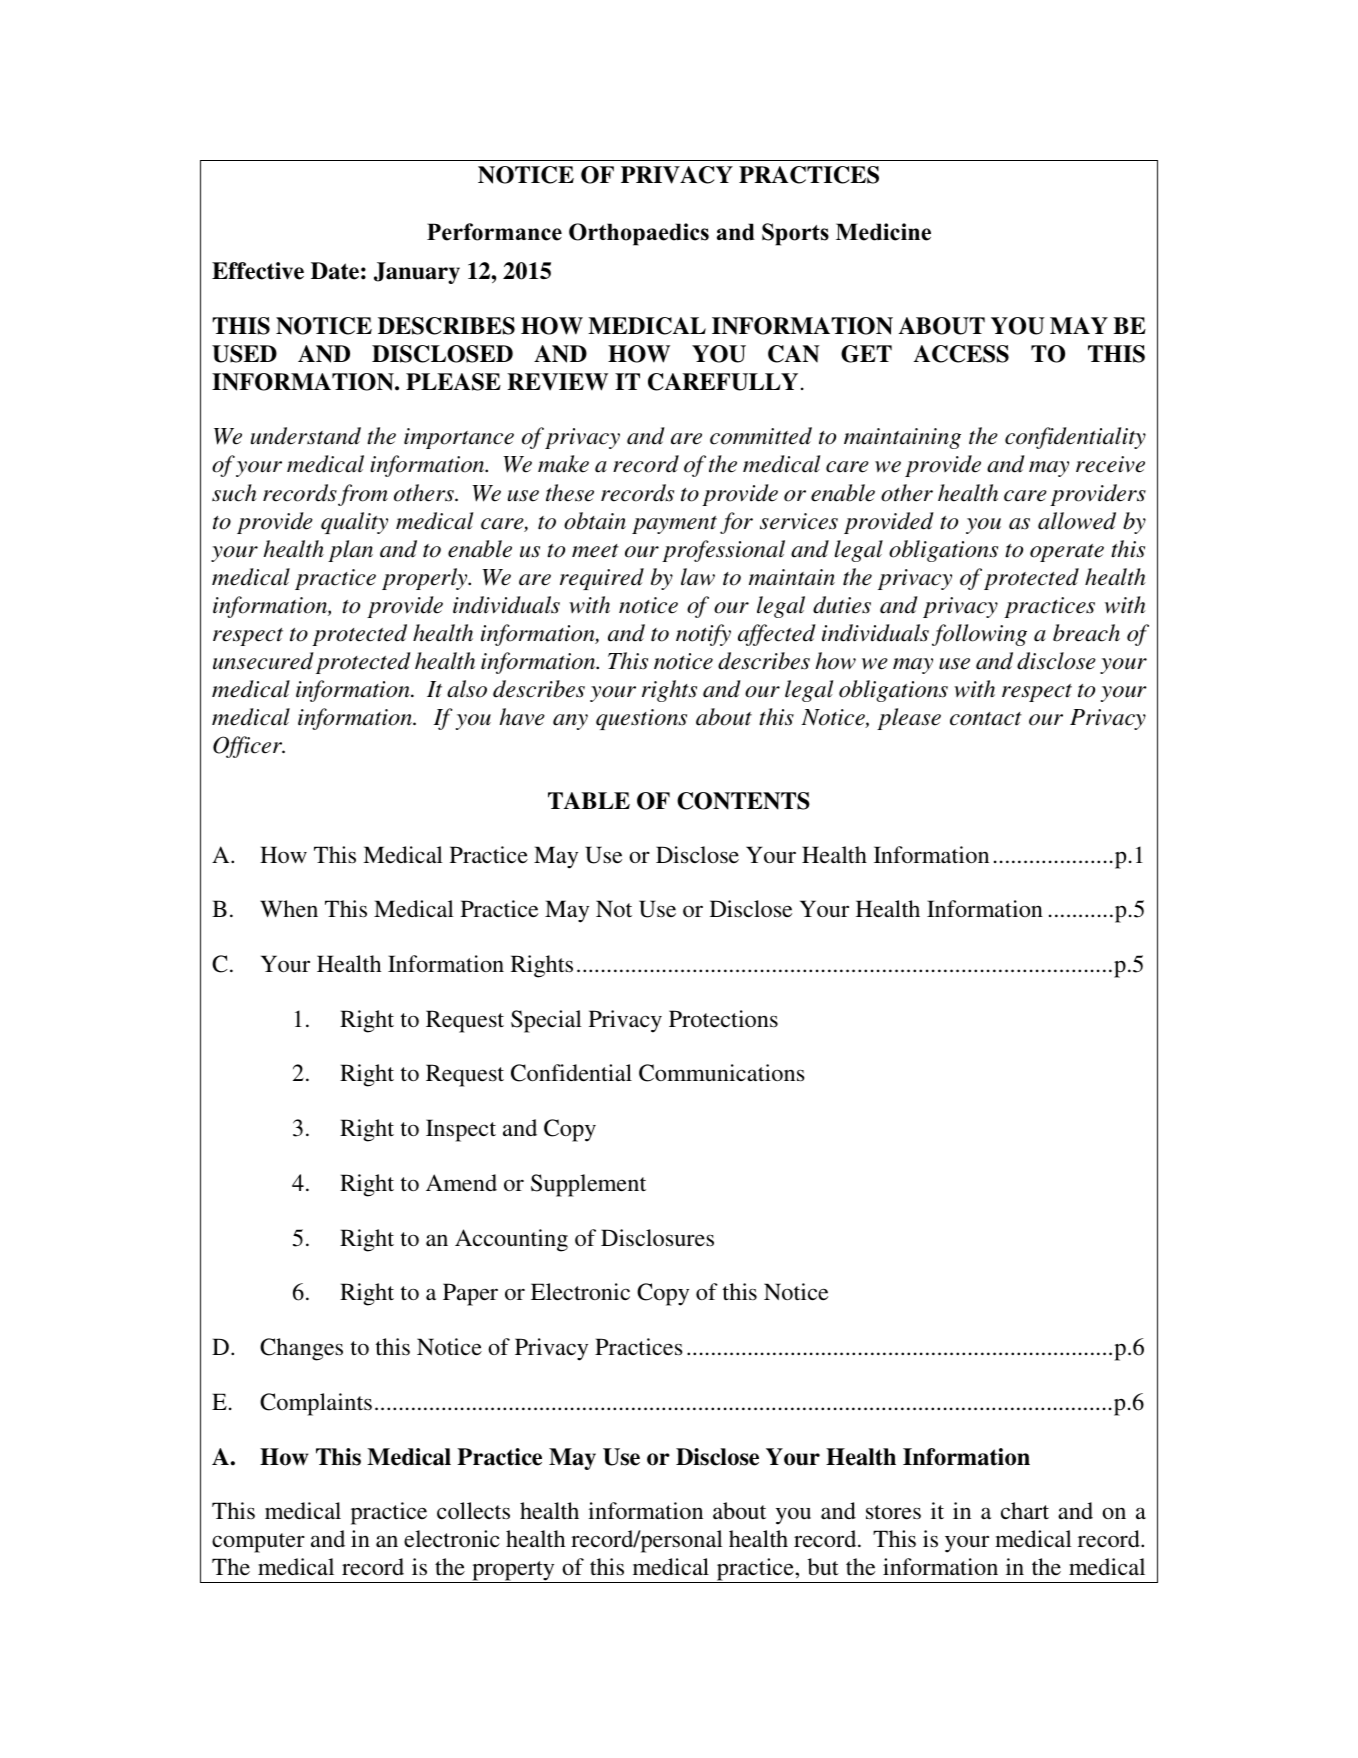 The image size is (1358, 1758). Describe the element at coordinates (461, 1130) in the screenshot. I see `Inspect` at that location.
